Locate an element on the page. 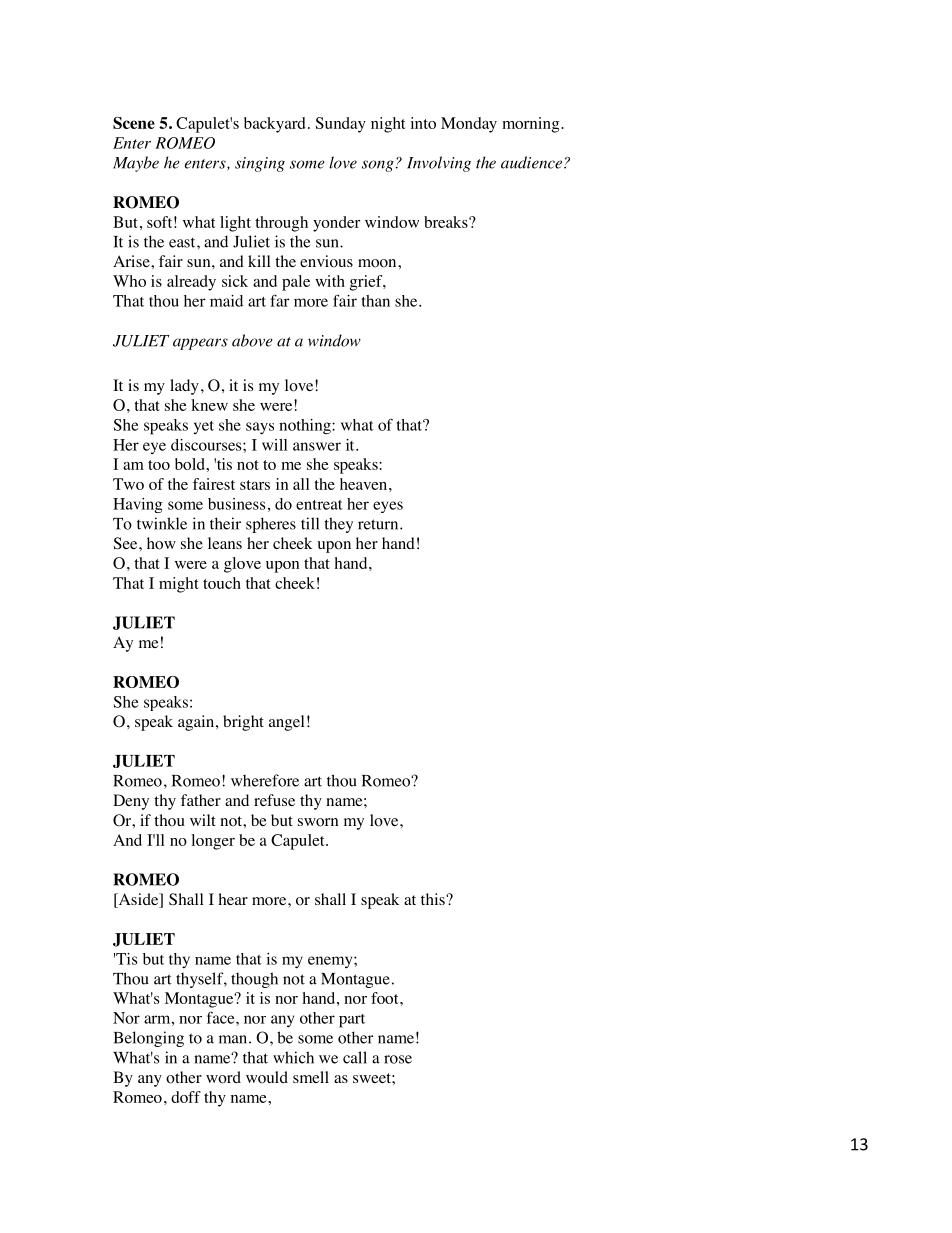  Monday is located at coordinates (469, 125).
